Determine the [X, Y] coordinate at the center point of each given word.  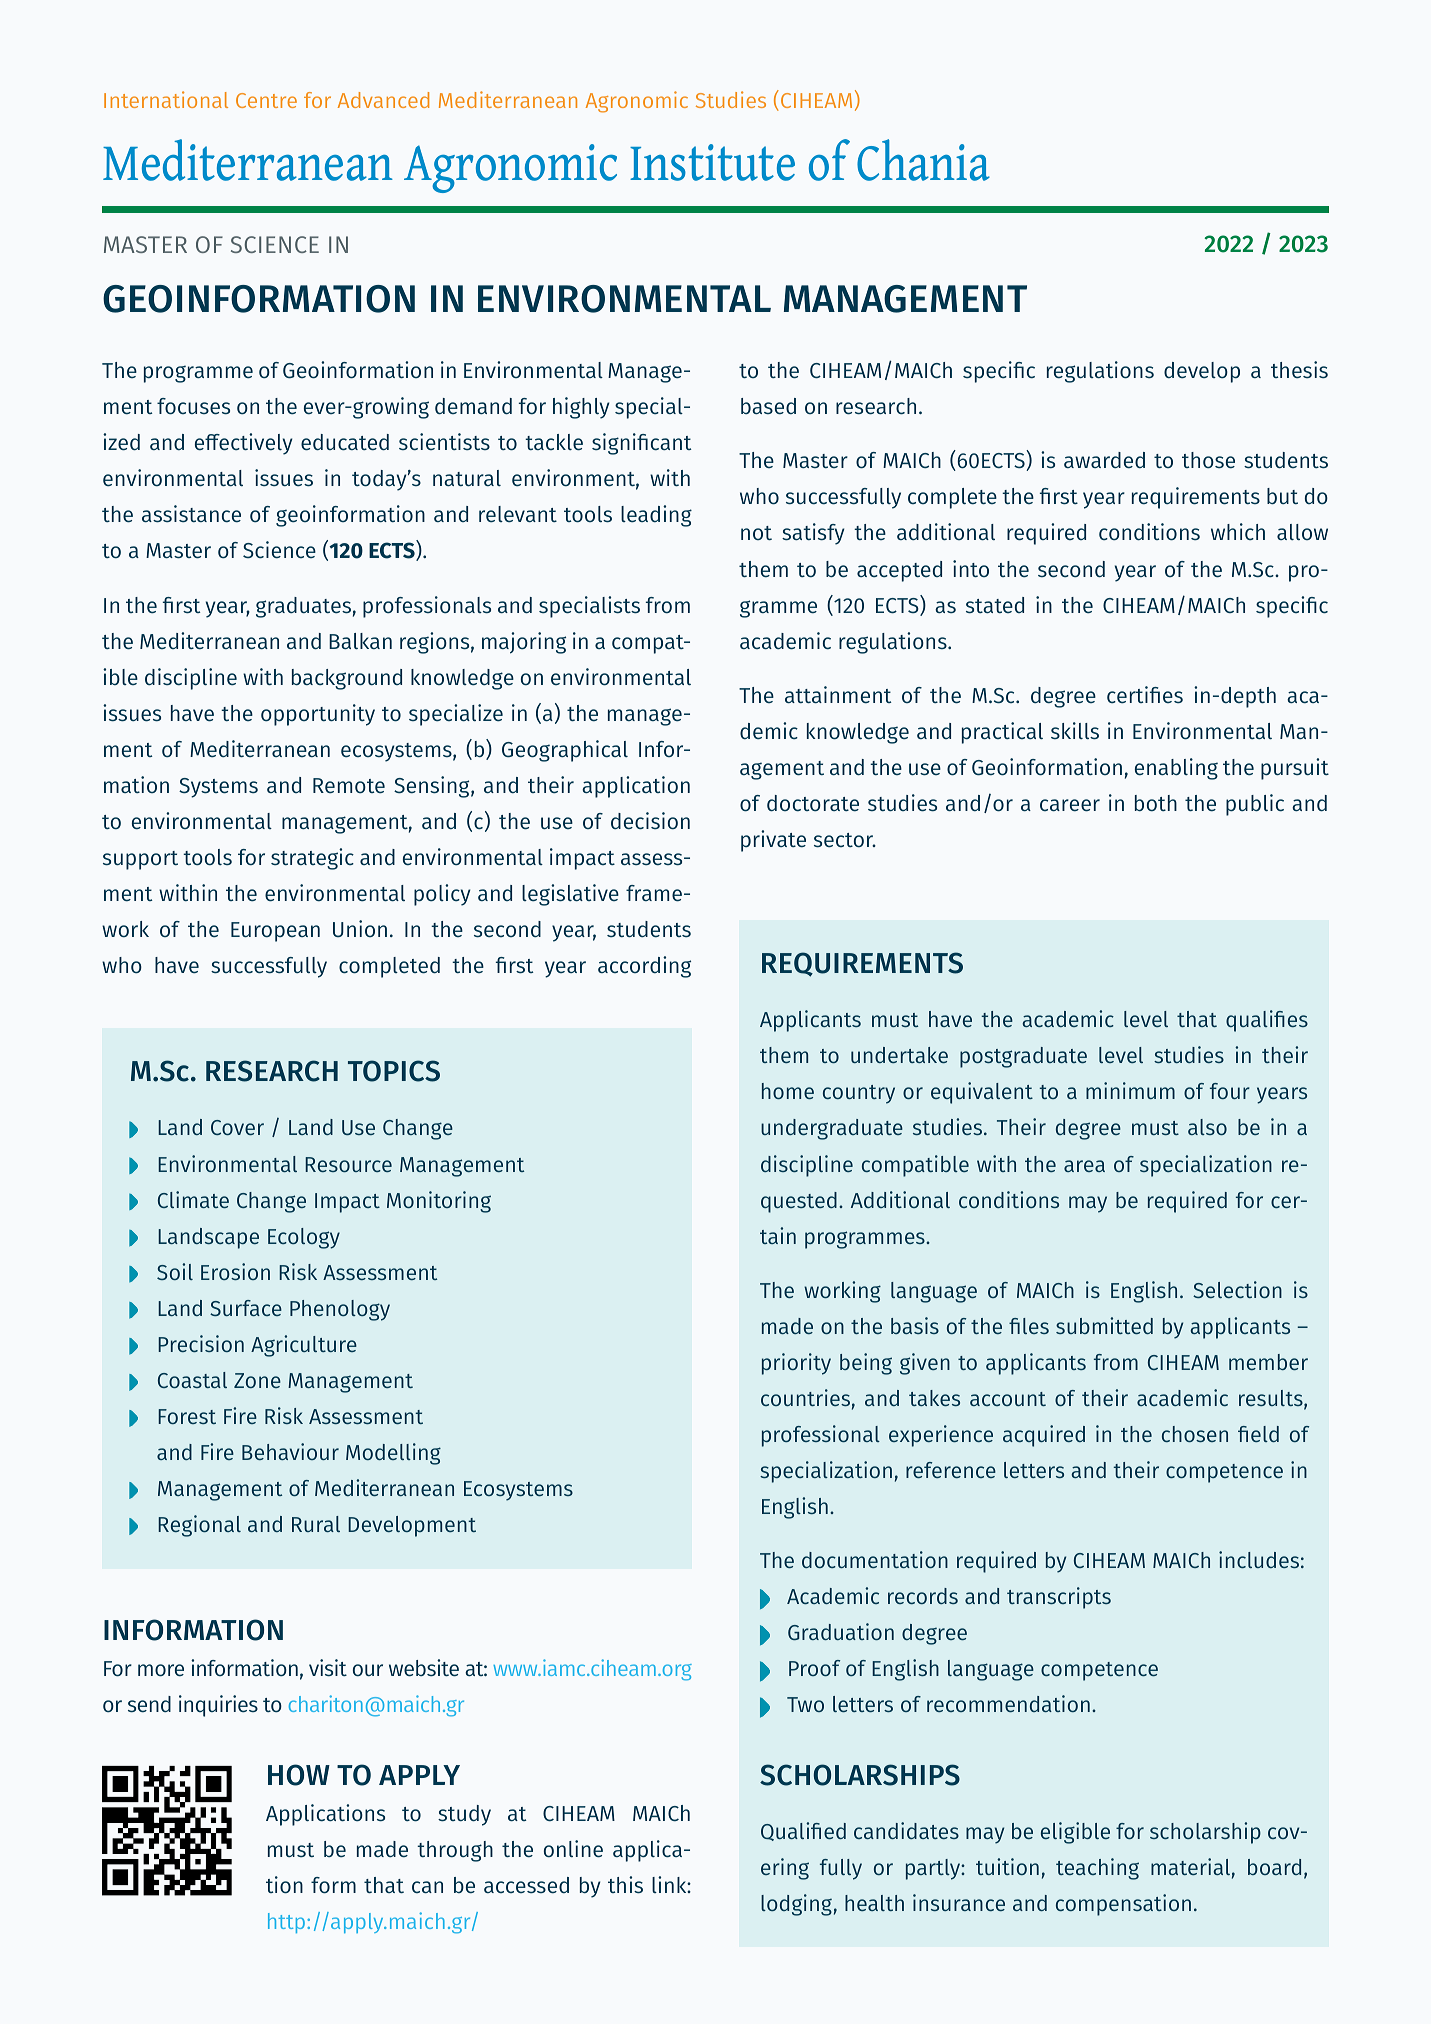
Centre [266, 100]
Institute [712, 162]
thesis [1299, 370]
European [275, 932]
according [644, 967]
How [299, 1775]
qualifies [1267, 1021]
